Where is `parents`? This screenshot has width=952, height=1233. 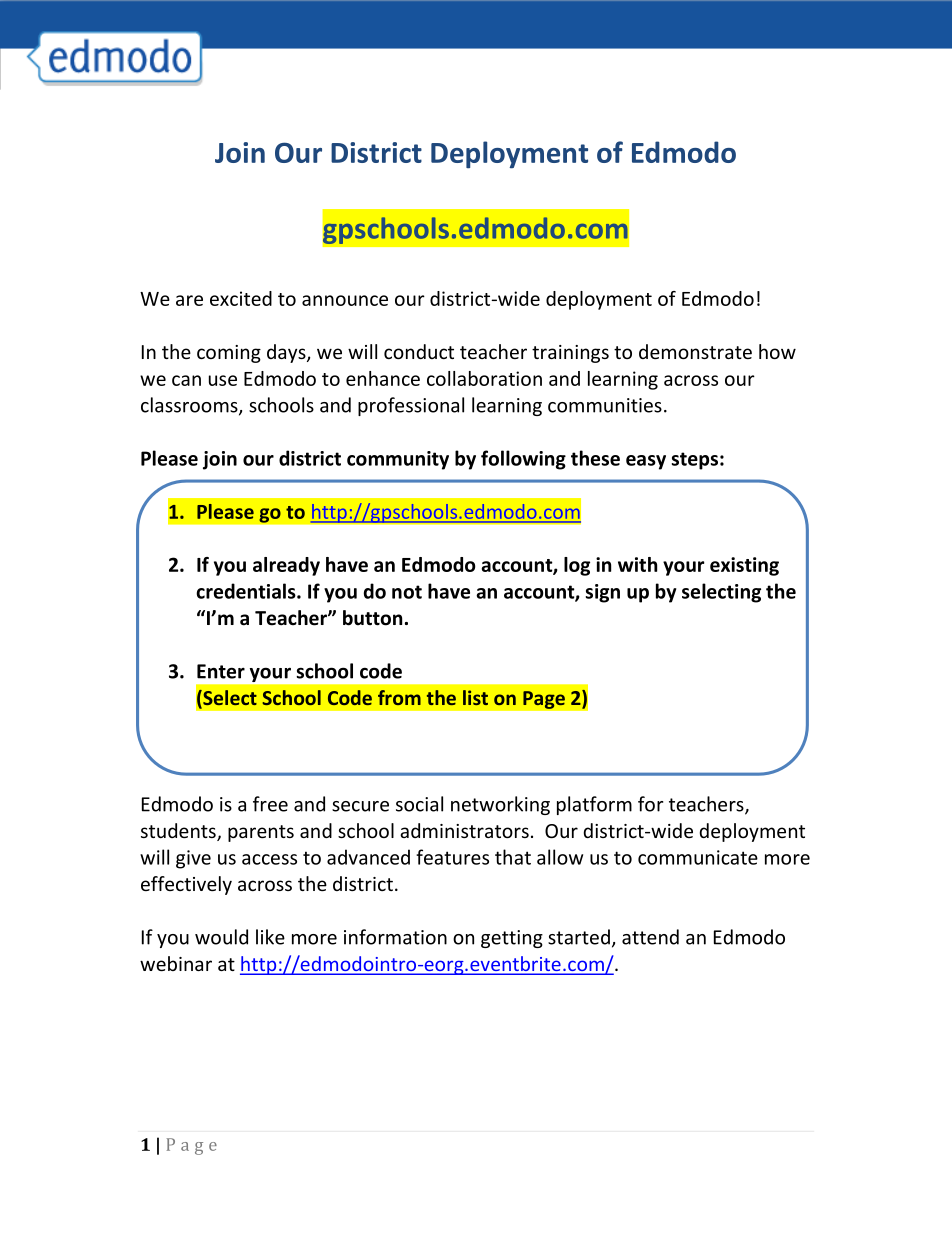
parents is located at coordinates (261, 833).
